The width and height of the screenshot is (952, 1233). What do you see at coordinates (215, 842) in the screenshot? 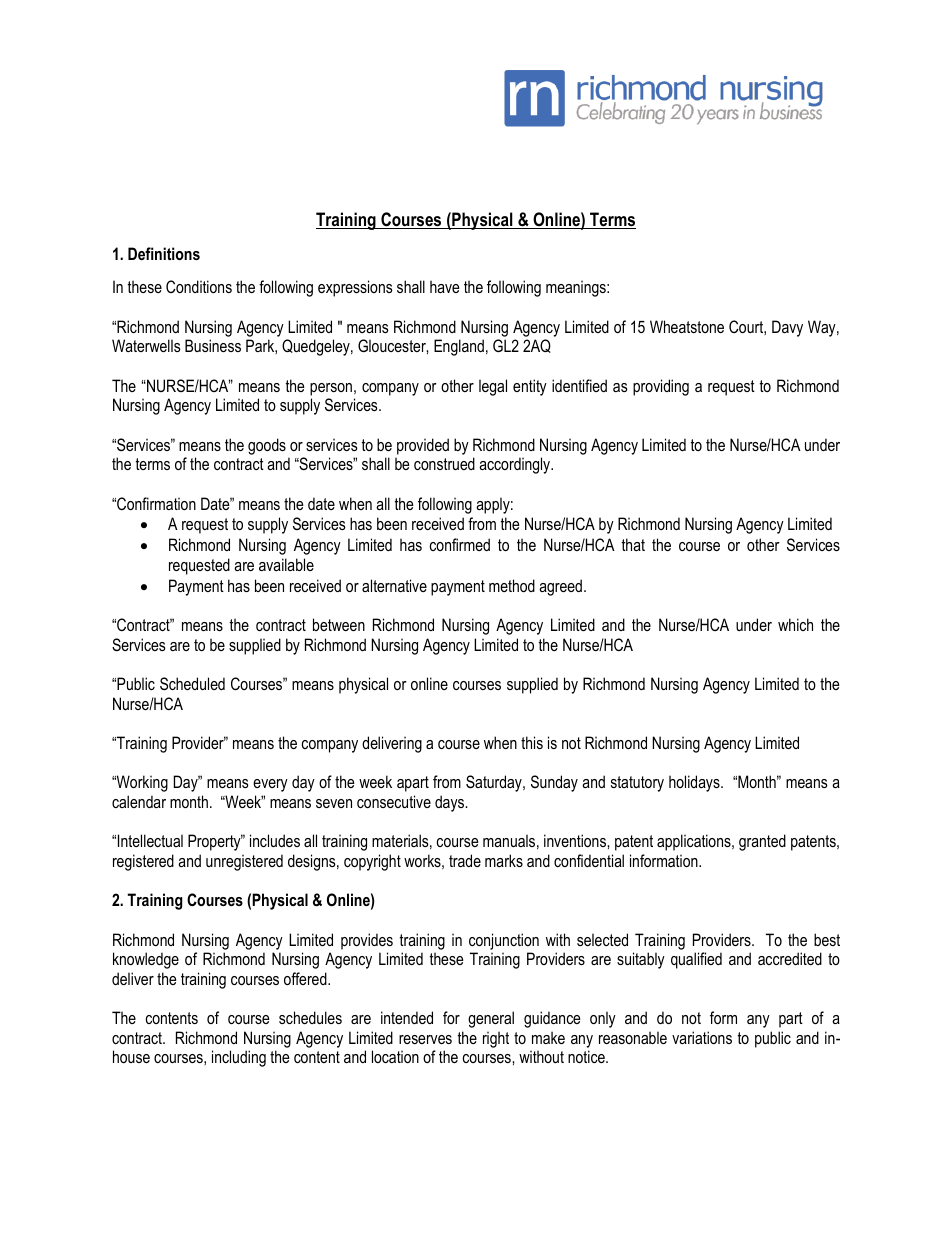
I see `Property` at bounding box center [215, 842].
